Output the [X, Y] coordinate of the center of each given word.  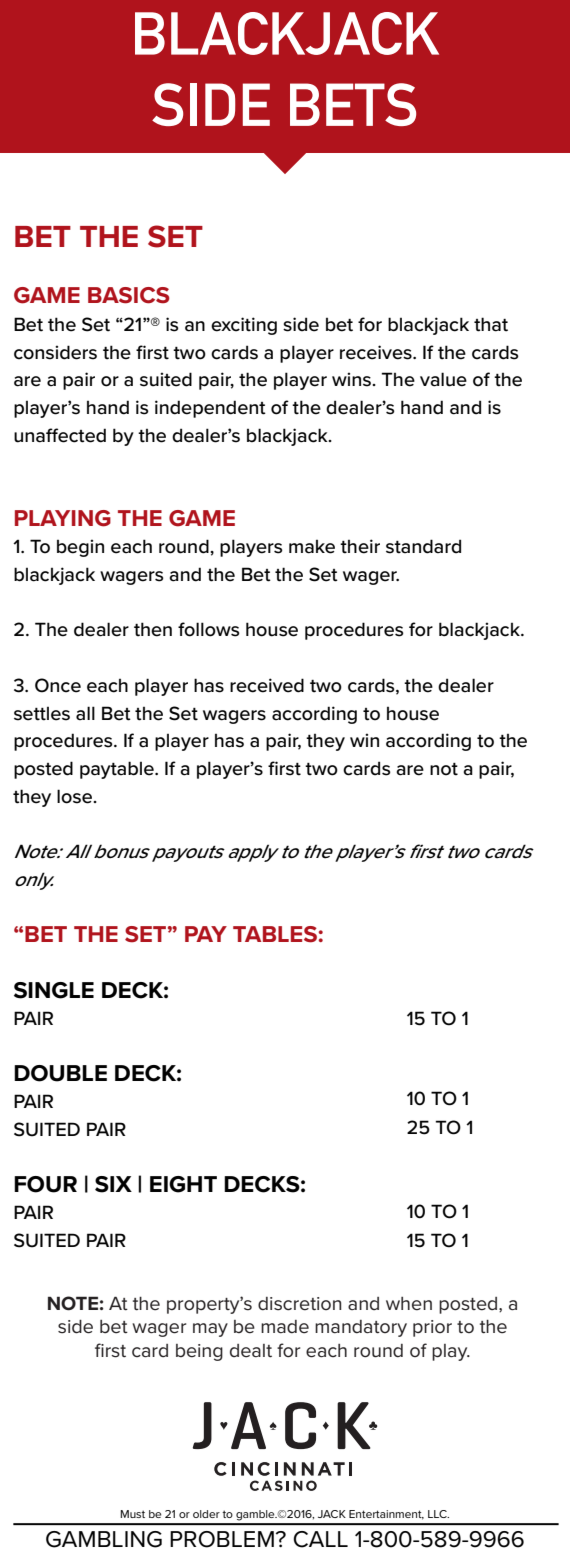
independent [210, 409]
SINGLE [54, 990]
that [491, 324]
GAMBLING [104, 1539]
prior [432, 1328]
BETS [353, 104]
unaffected [60, 435]
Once [58, 685]
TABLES [275, 934]
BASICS [129, 295]
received [267, 685]
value [443, 379]
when [409, 1304]
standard [423, 546]
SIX [113, 1184]
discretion [299, 1304]
